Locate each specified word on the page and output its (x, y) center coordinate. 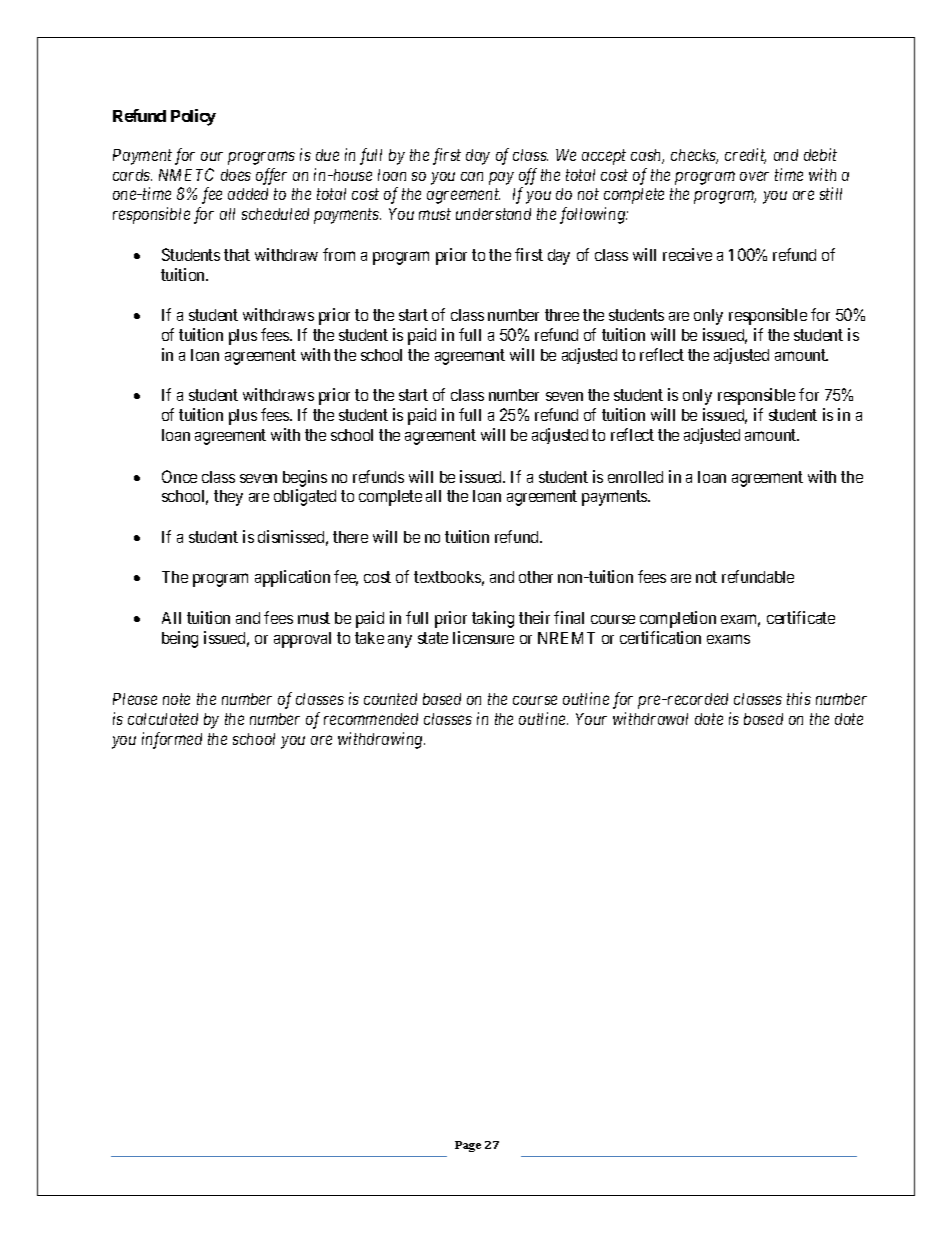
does (236, 175)
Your (591, 719)
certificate (801, 617)
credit (745, 156)
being (180, 639)
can (472, 176)
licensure (483, 637)
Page (468, 1146)
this (799, 698)
